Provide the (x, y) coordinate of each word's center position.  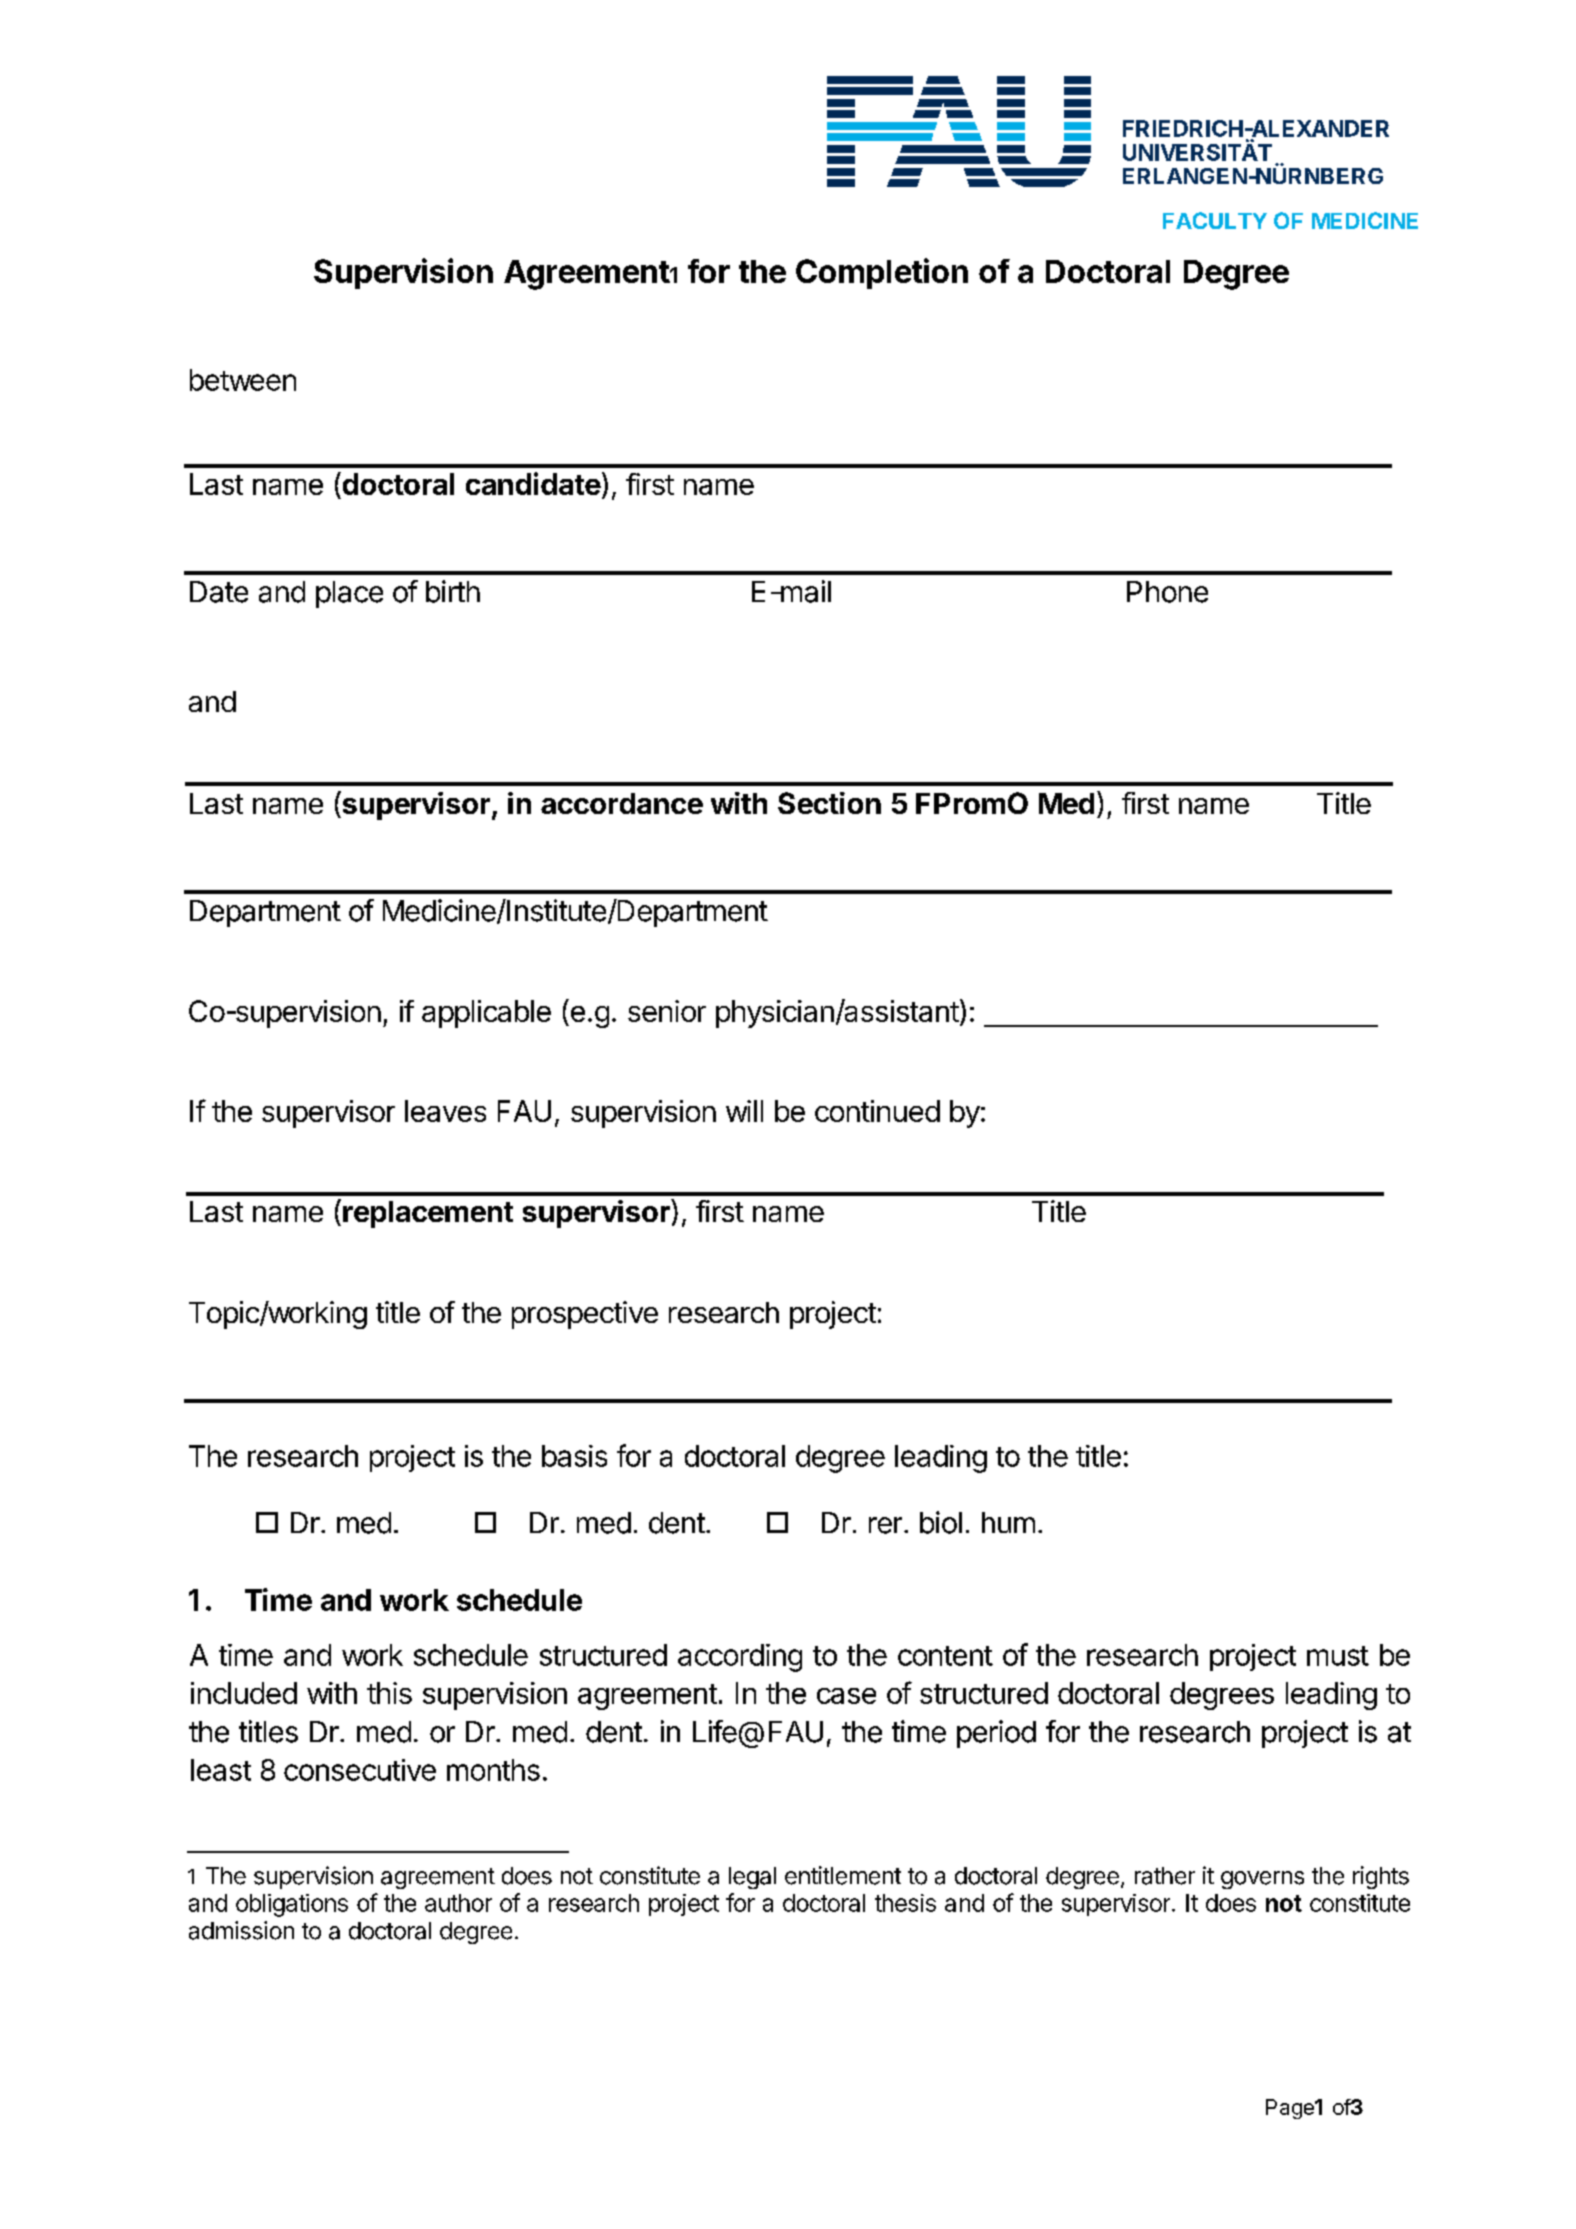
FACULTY (1215, 220)
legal (752, 1878)
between (243, 380)
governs (1262, 1880)
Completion (882, 273)
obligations (292, 1905)
